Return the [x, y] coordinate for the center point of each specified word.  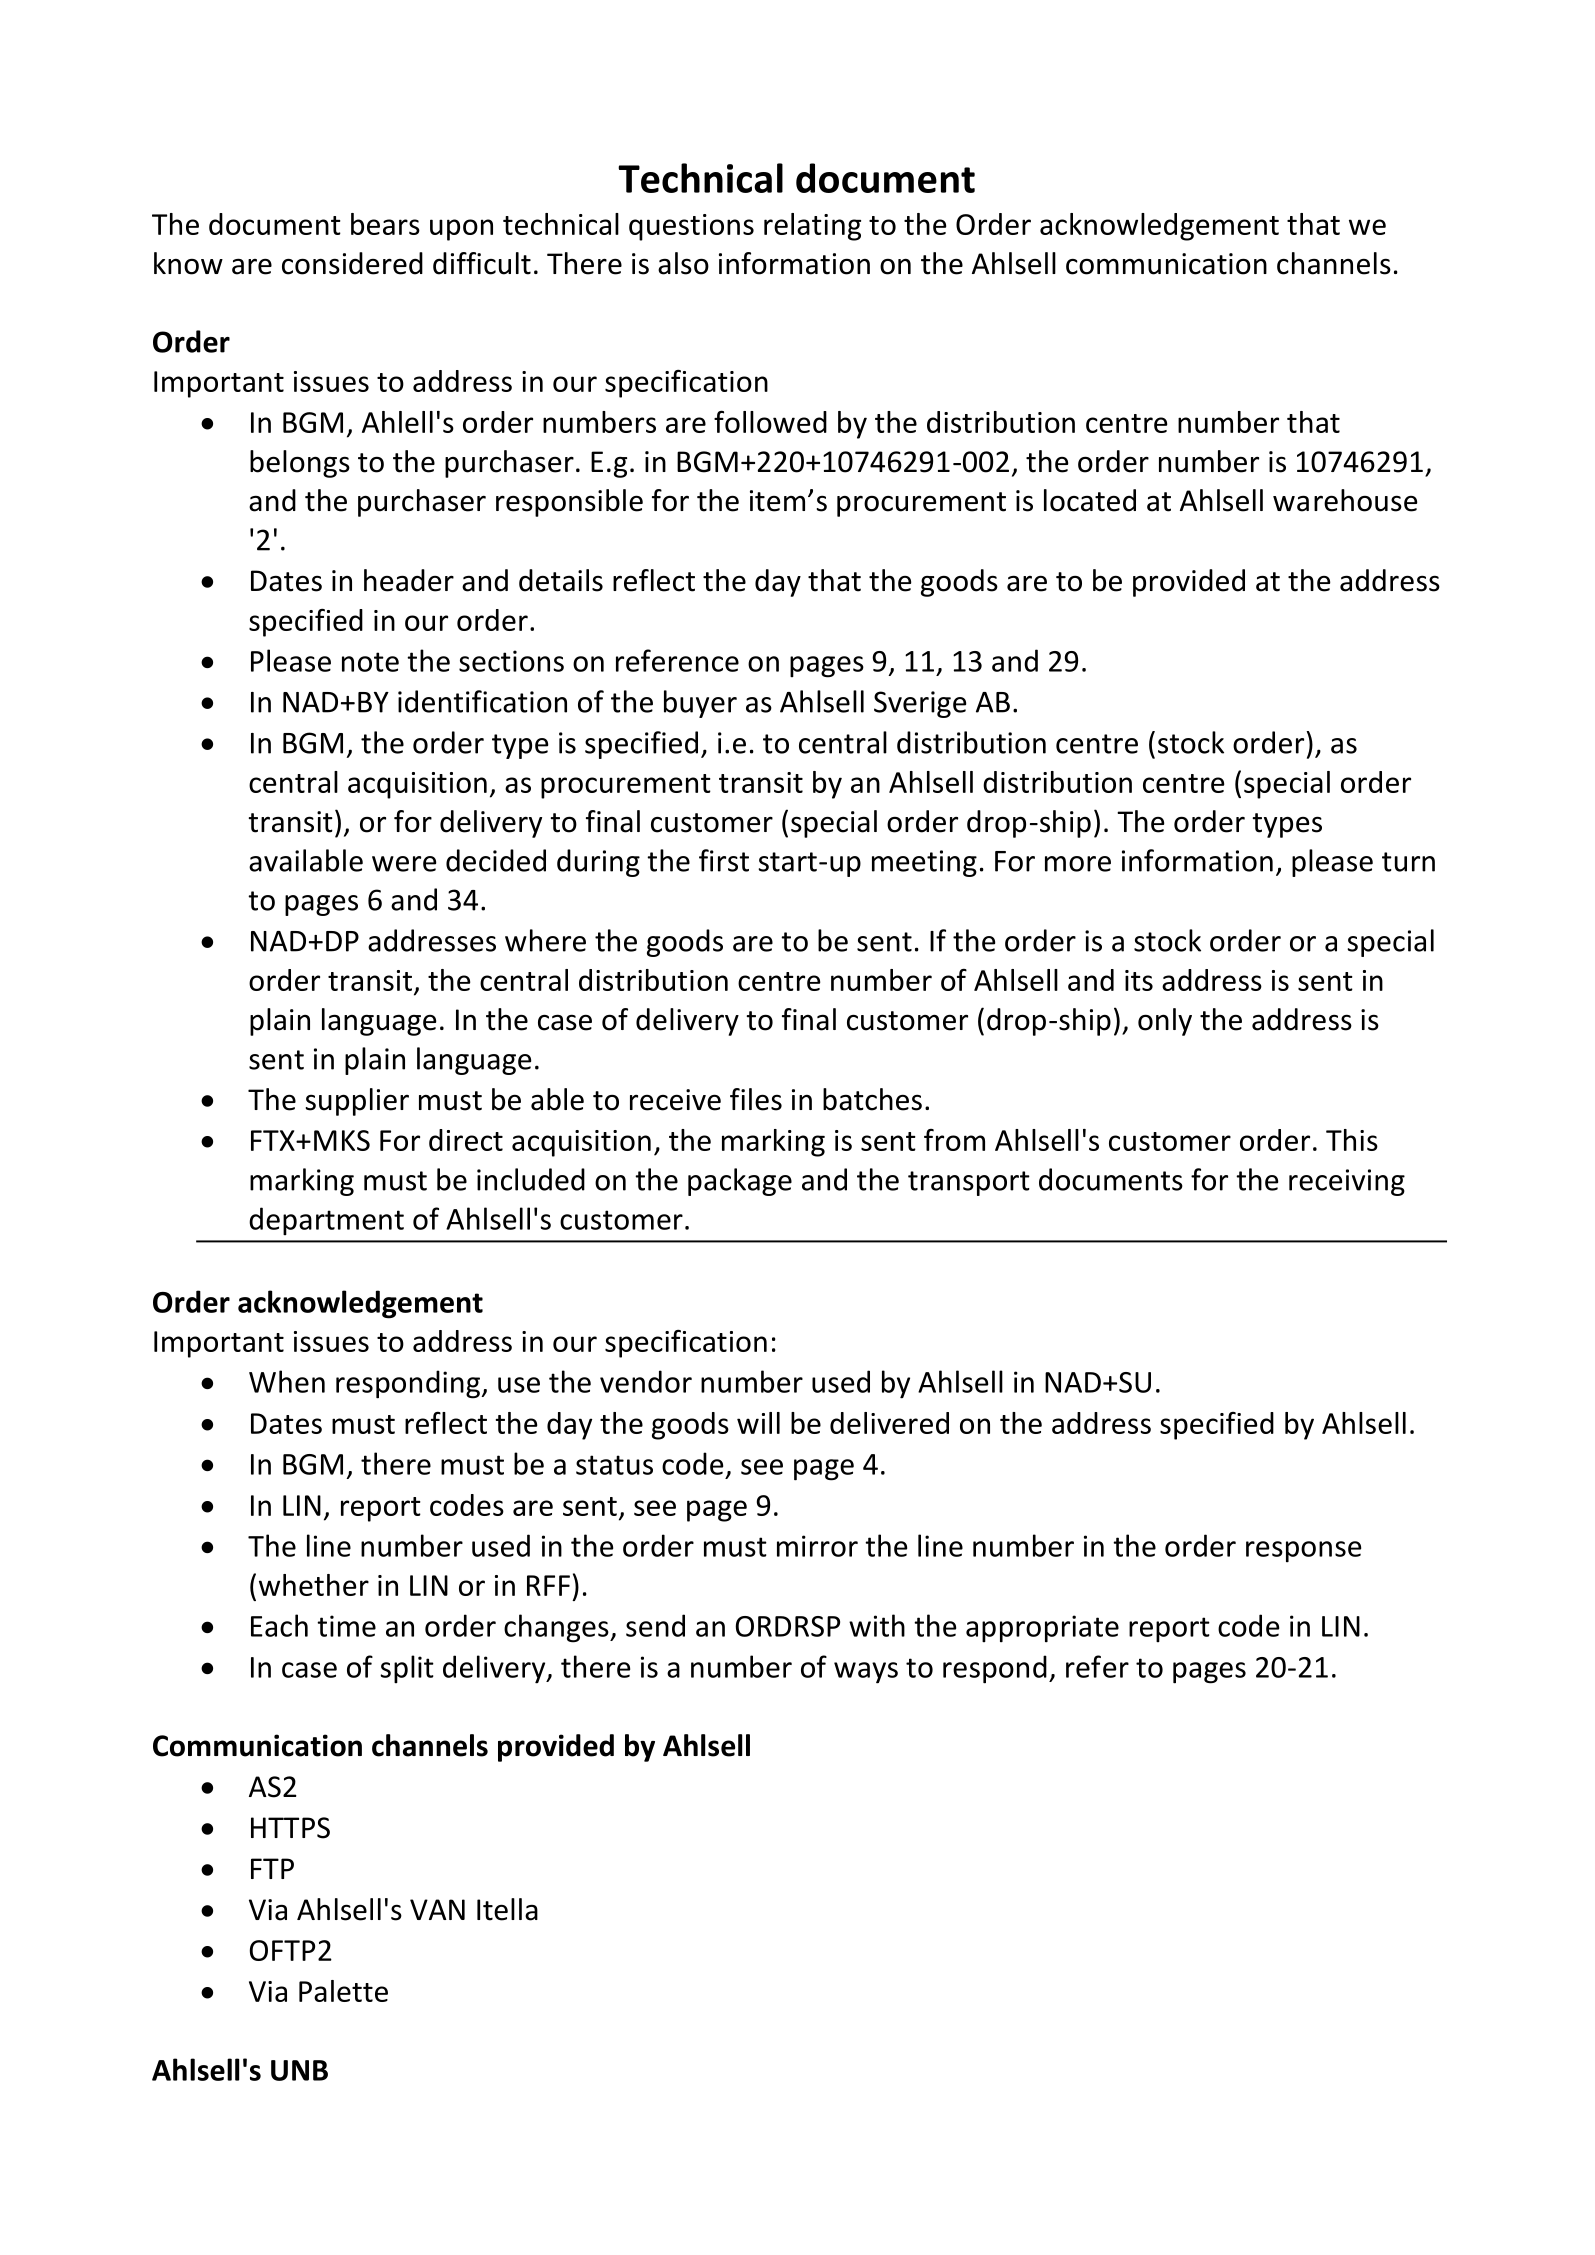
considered [352, 263]
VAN [437, 1909]
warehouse [1345, 500]
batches [872, 1099]
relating [812, 227]
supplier [357, 1102]
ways [866, 1673]
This [1352, 1140]
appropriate [1042, 1629]
